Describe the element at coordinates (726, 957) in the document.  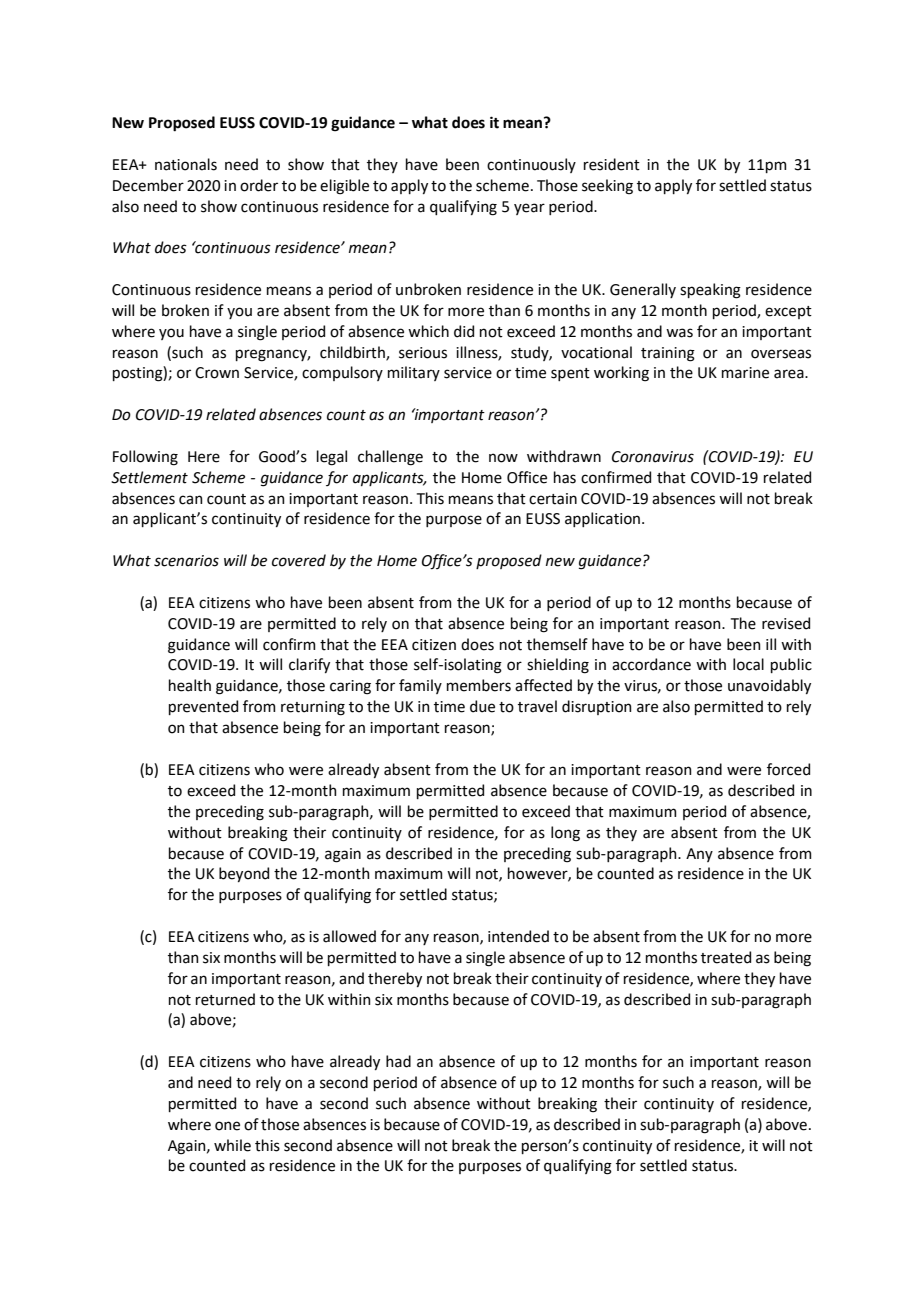
I see `treated` at that location.
